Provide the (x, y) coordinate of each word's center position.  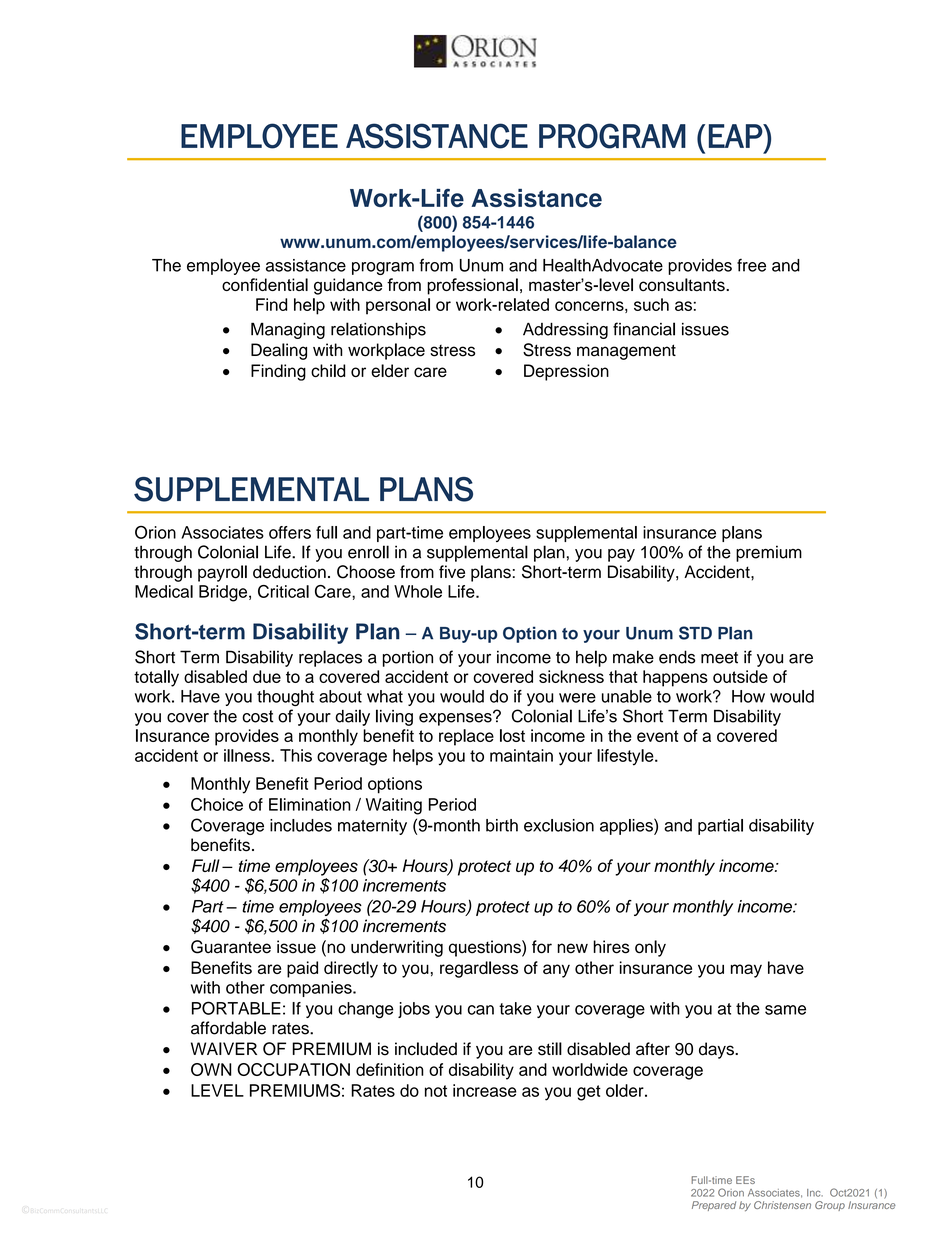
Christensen (782, 1205)
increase (485, 1090)
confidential (265, 284)
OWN (211, 1069)
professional (472, 286)
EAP (736, 136)
